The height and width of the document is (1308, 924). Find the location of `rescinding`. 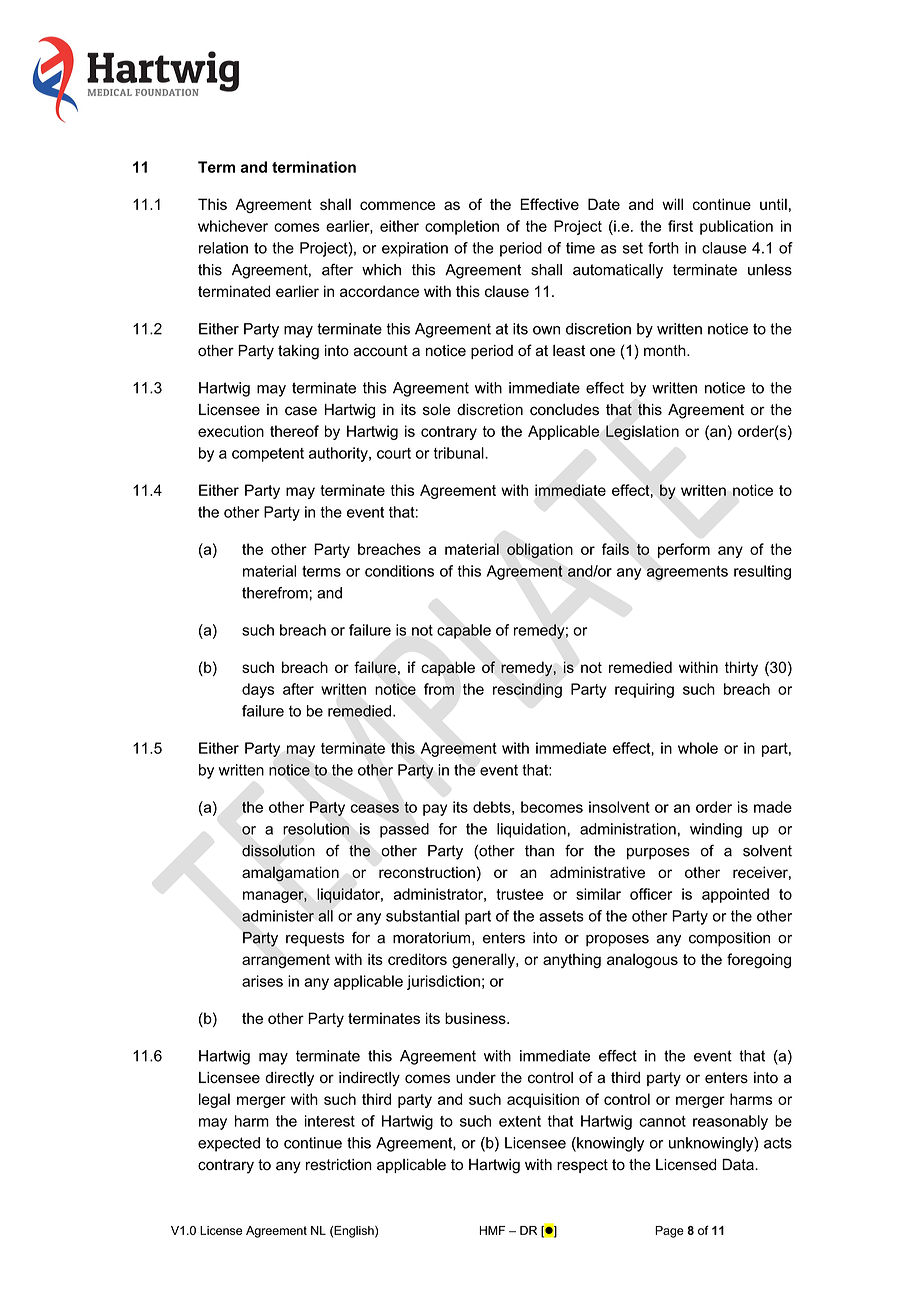

rescinding is located at coordinates (527, 690).
